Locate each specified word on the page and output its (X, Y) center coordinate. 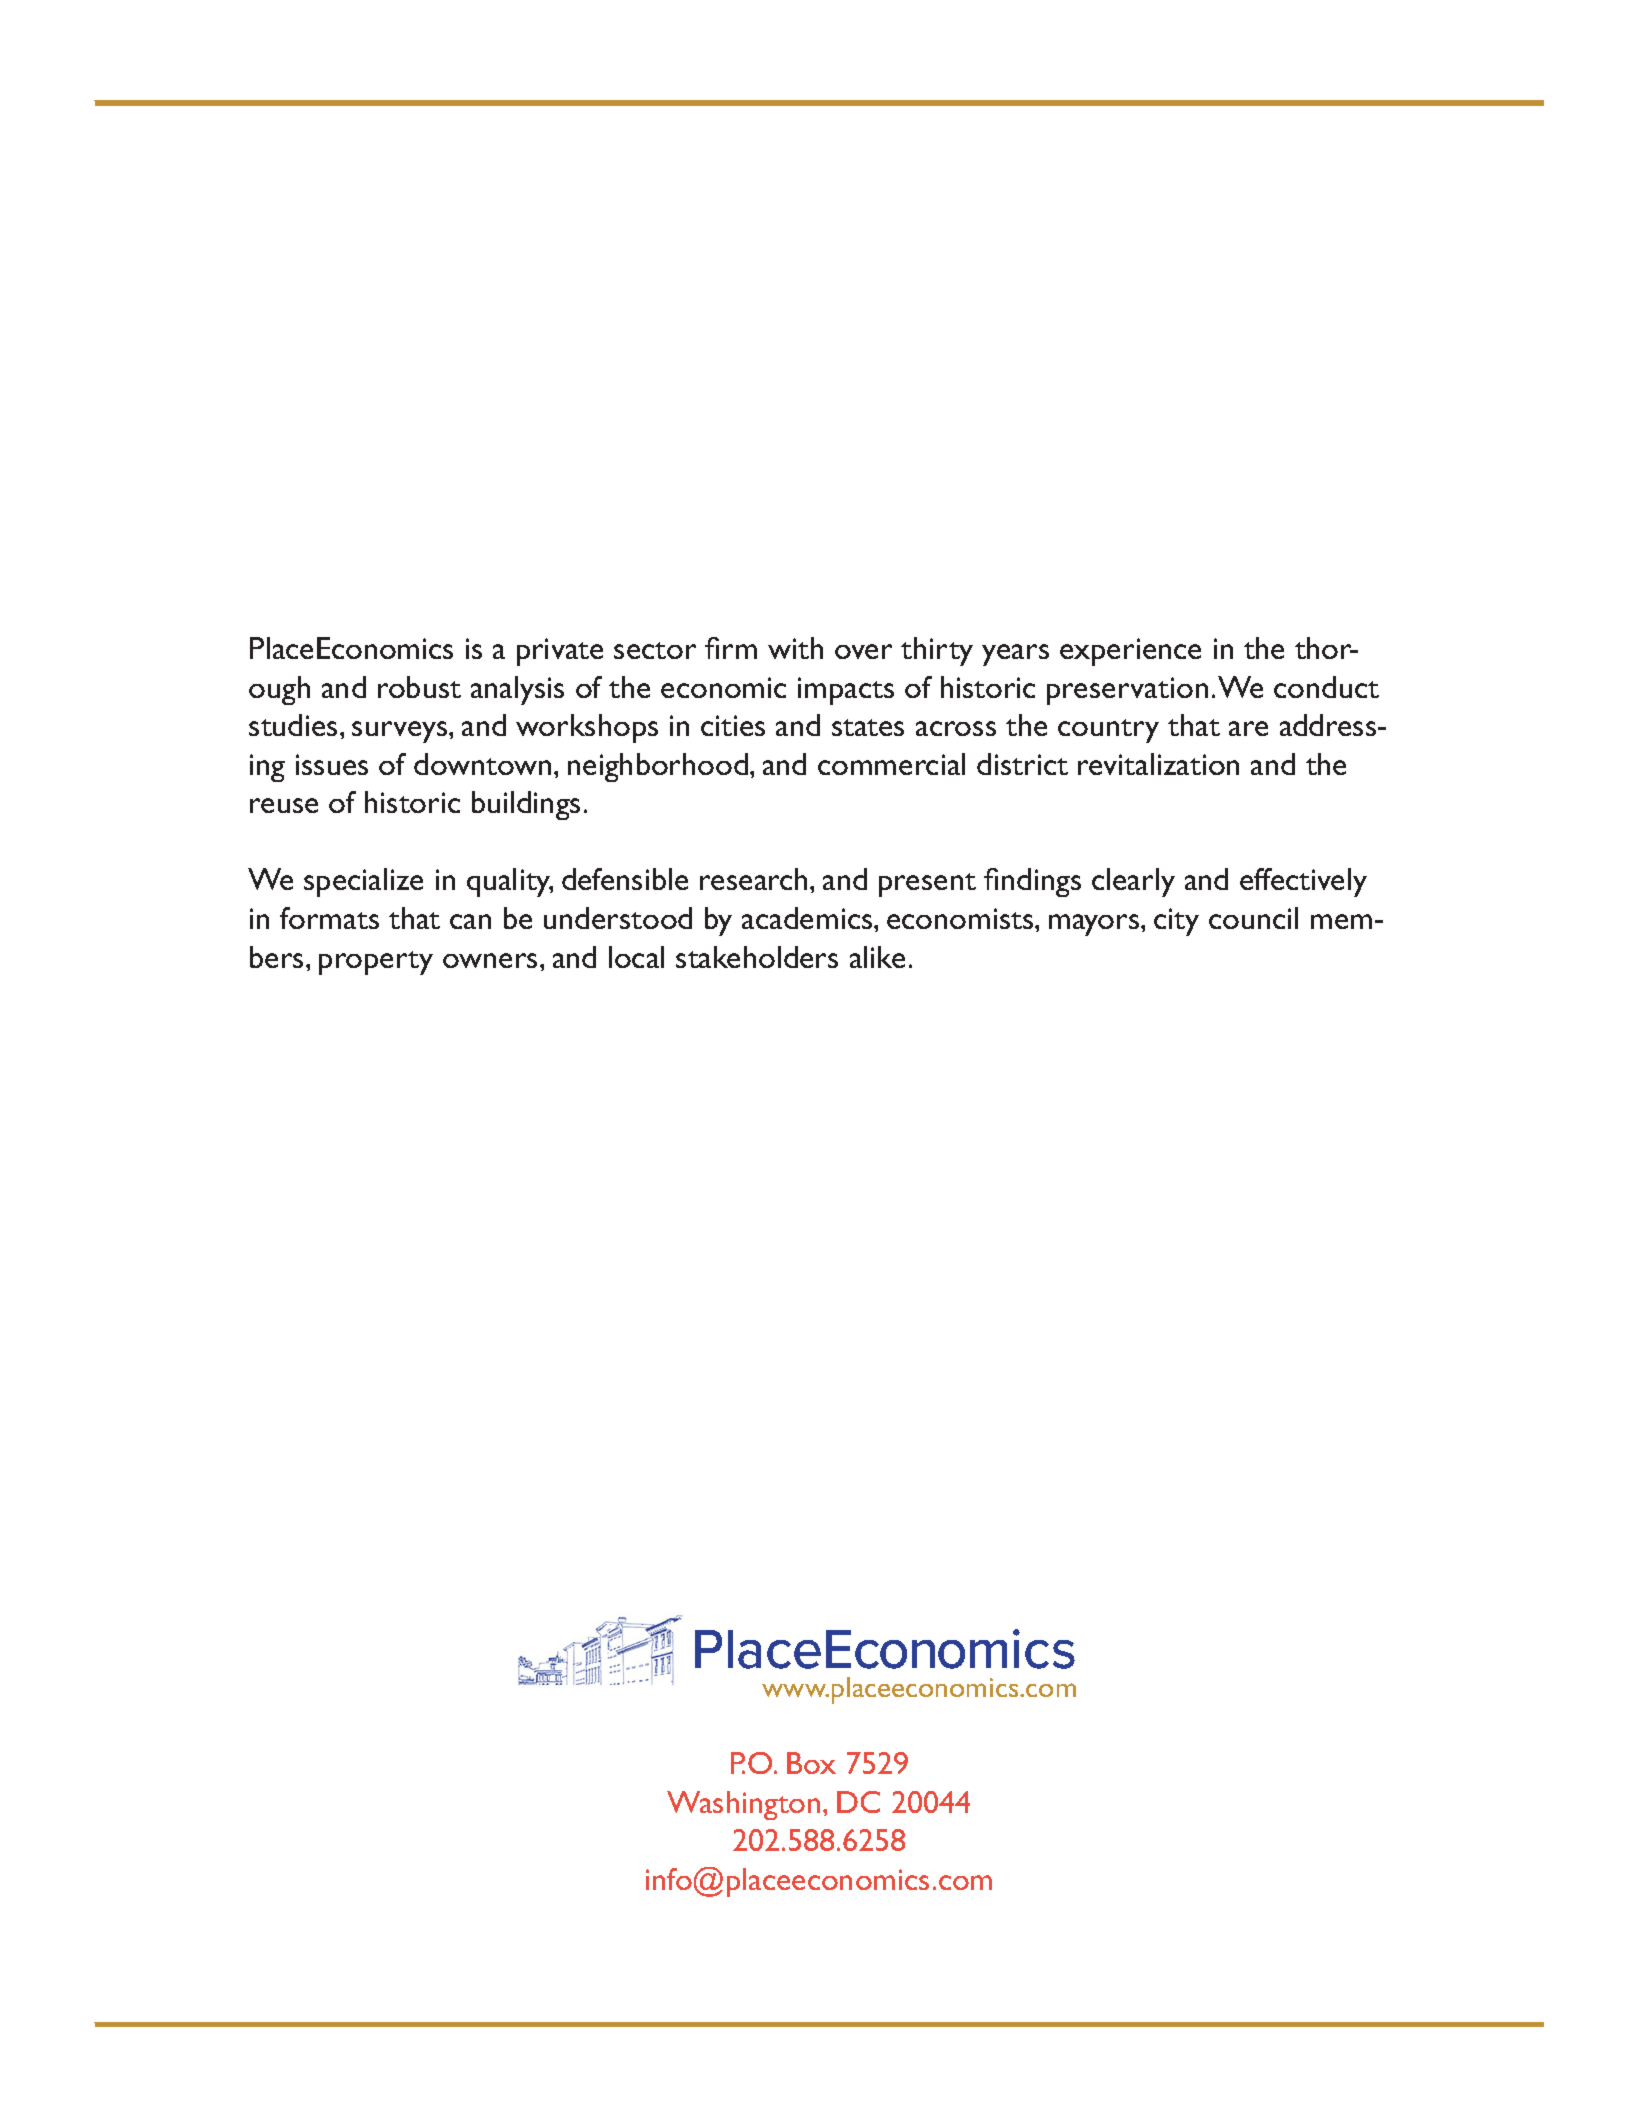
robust (419, 687)
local (636, 957)
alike (877, 957)
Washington (743, 1805)
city (1176, 922)
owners (492, 960)
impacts (846, 691)
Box (811, 1763)
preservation (1127, 691)
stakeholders (757, 957)
